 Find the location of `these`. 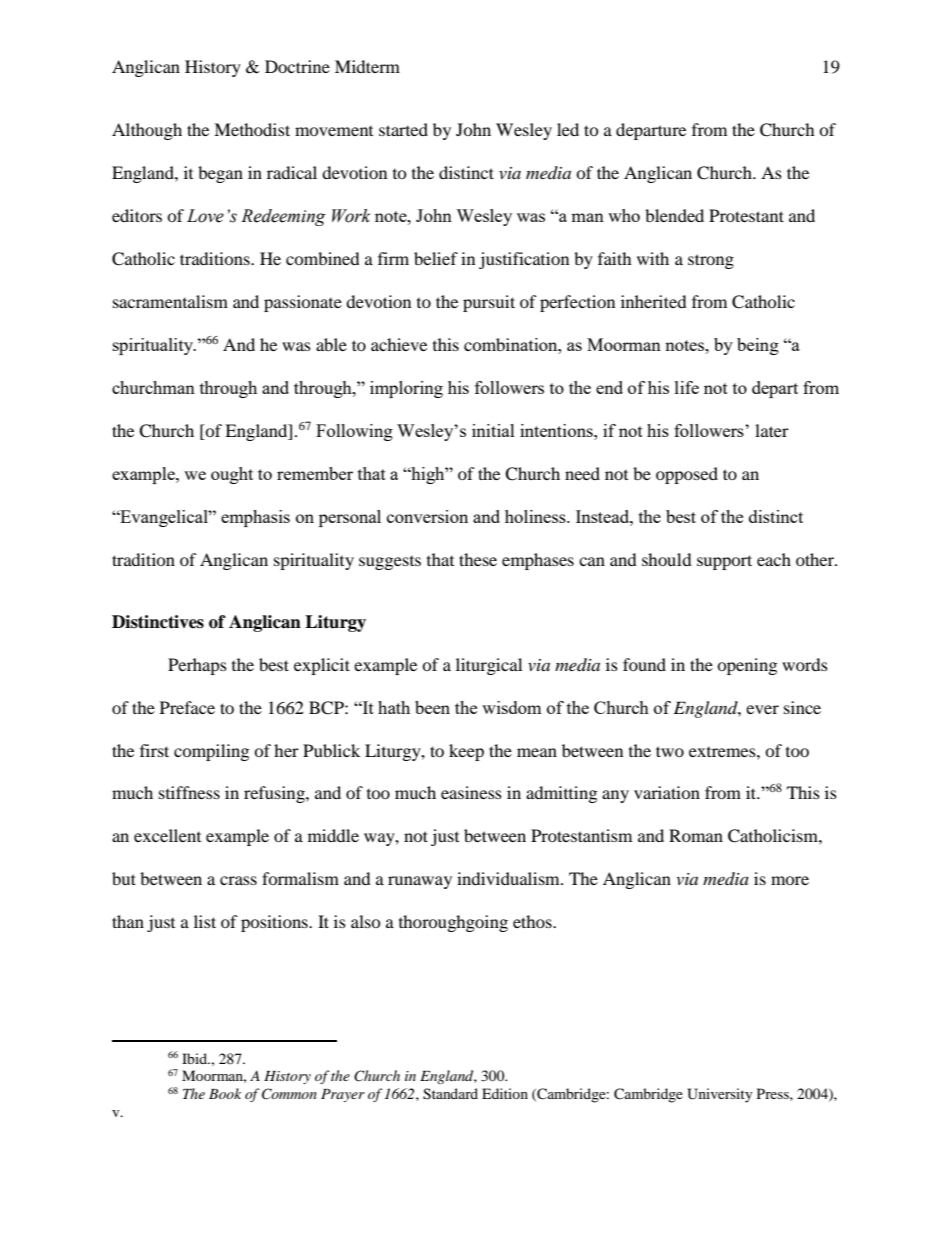

these is located at coordinates (478, 559).
